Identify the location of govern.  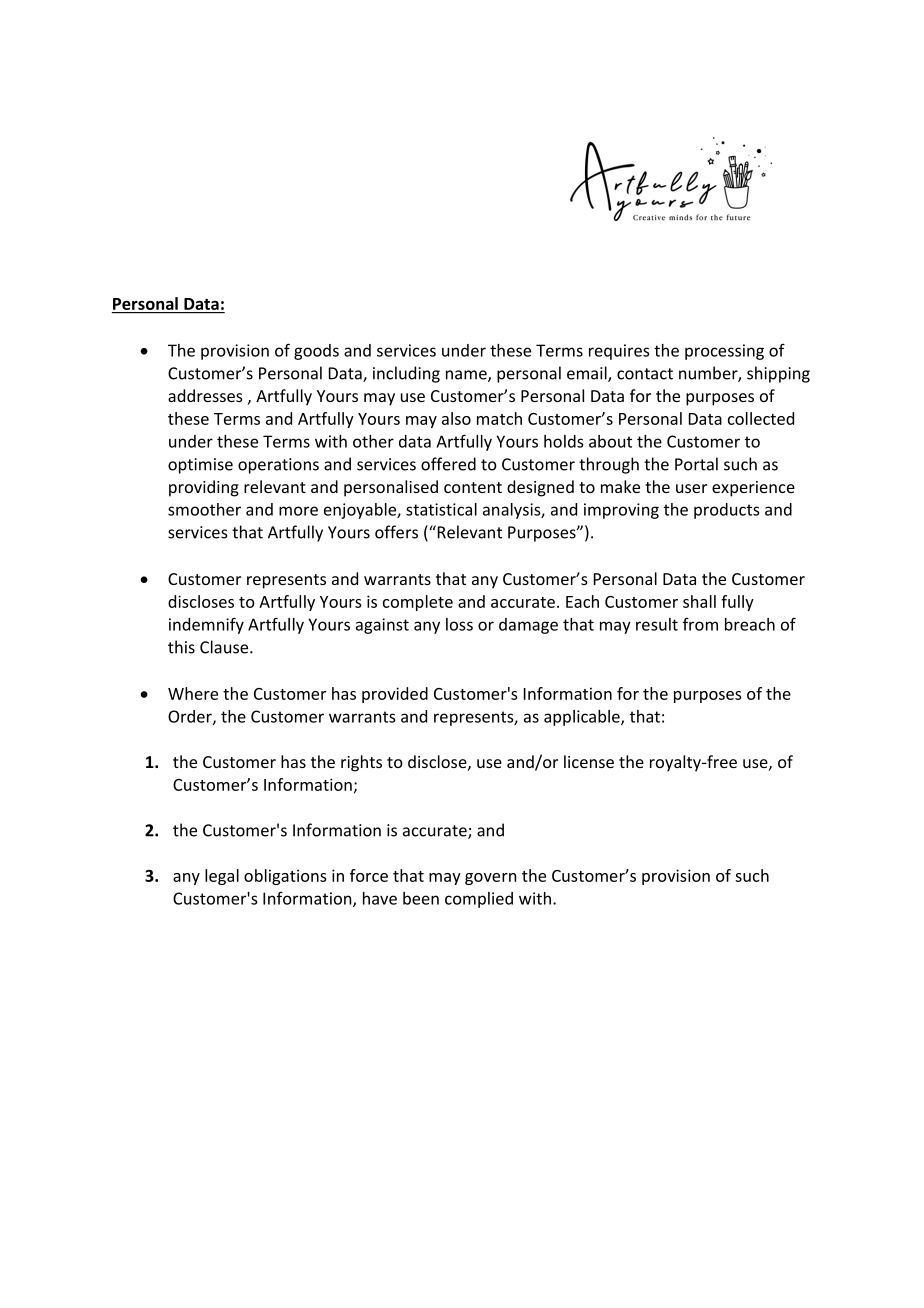
(491, 879).
